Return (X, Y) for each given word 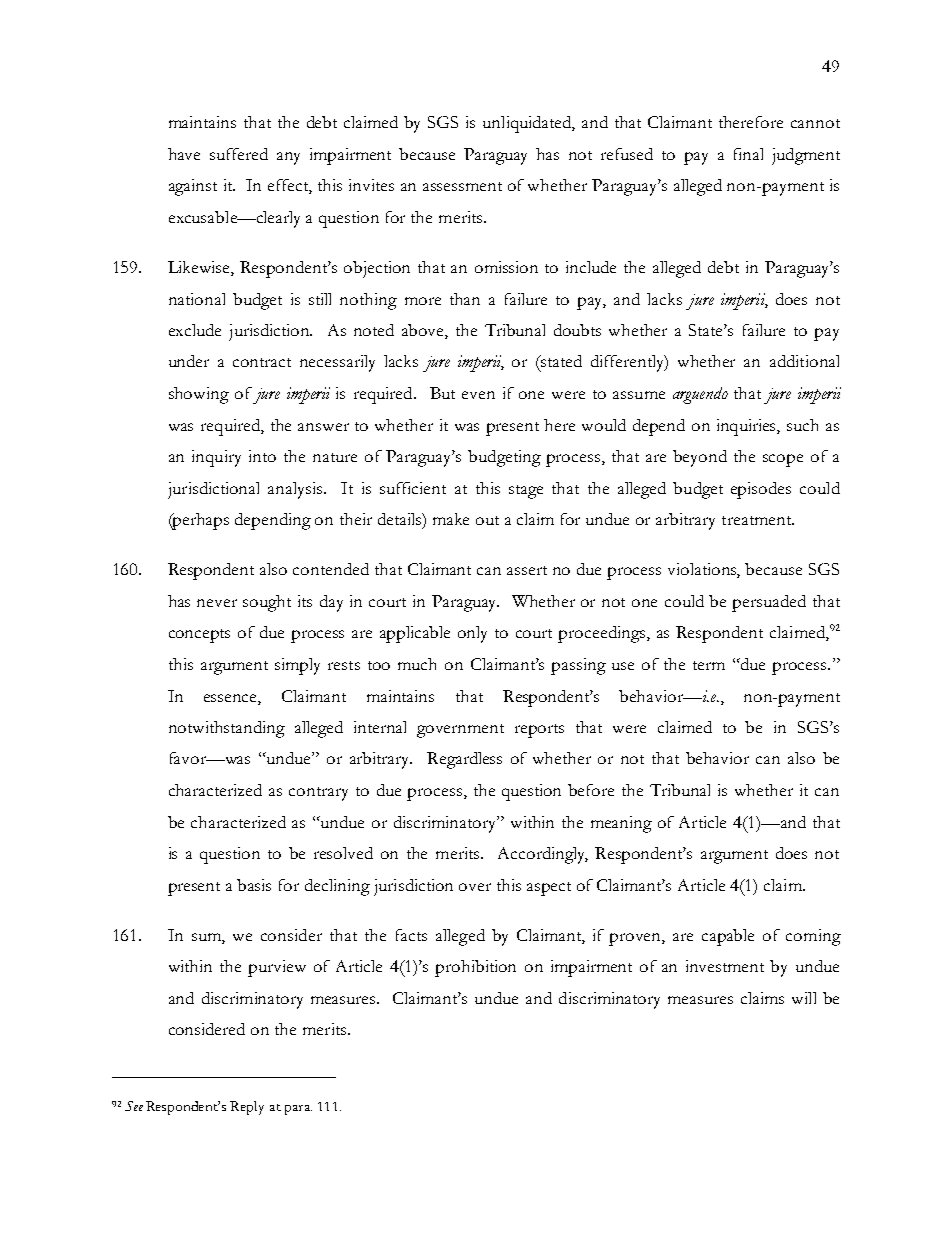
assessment (462, 186)
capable (728, 937)
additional (804, 361)
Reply (247, 1108)
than (465, 299)
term (709, 665)
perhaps (200, 521)
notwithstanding (227, 729)
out (487, 520)
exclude (195, 330)
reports (539, 731)
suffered (239, 154)
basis (254, 885)
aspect (549, 889)
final (748, 154)
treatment (758, 520)
